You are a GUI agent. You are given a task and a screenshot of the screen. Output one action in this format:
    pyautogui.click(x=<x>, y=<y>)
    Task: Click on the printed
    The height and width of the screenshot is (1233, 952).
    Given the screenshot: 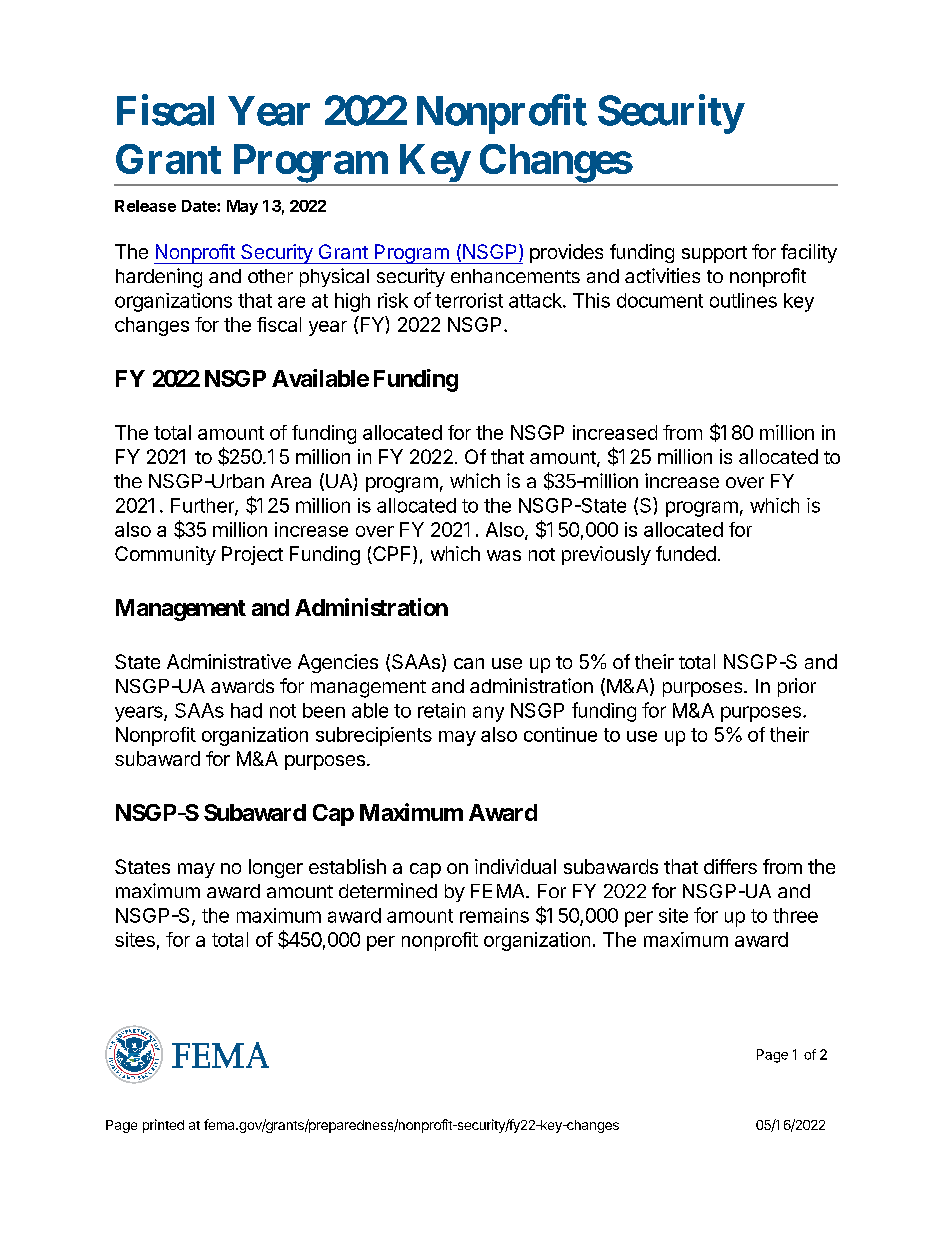 What is the action you would take?
    pyautogui.click(x=163, y=1126)
